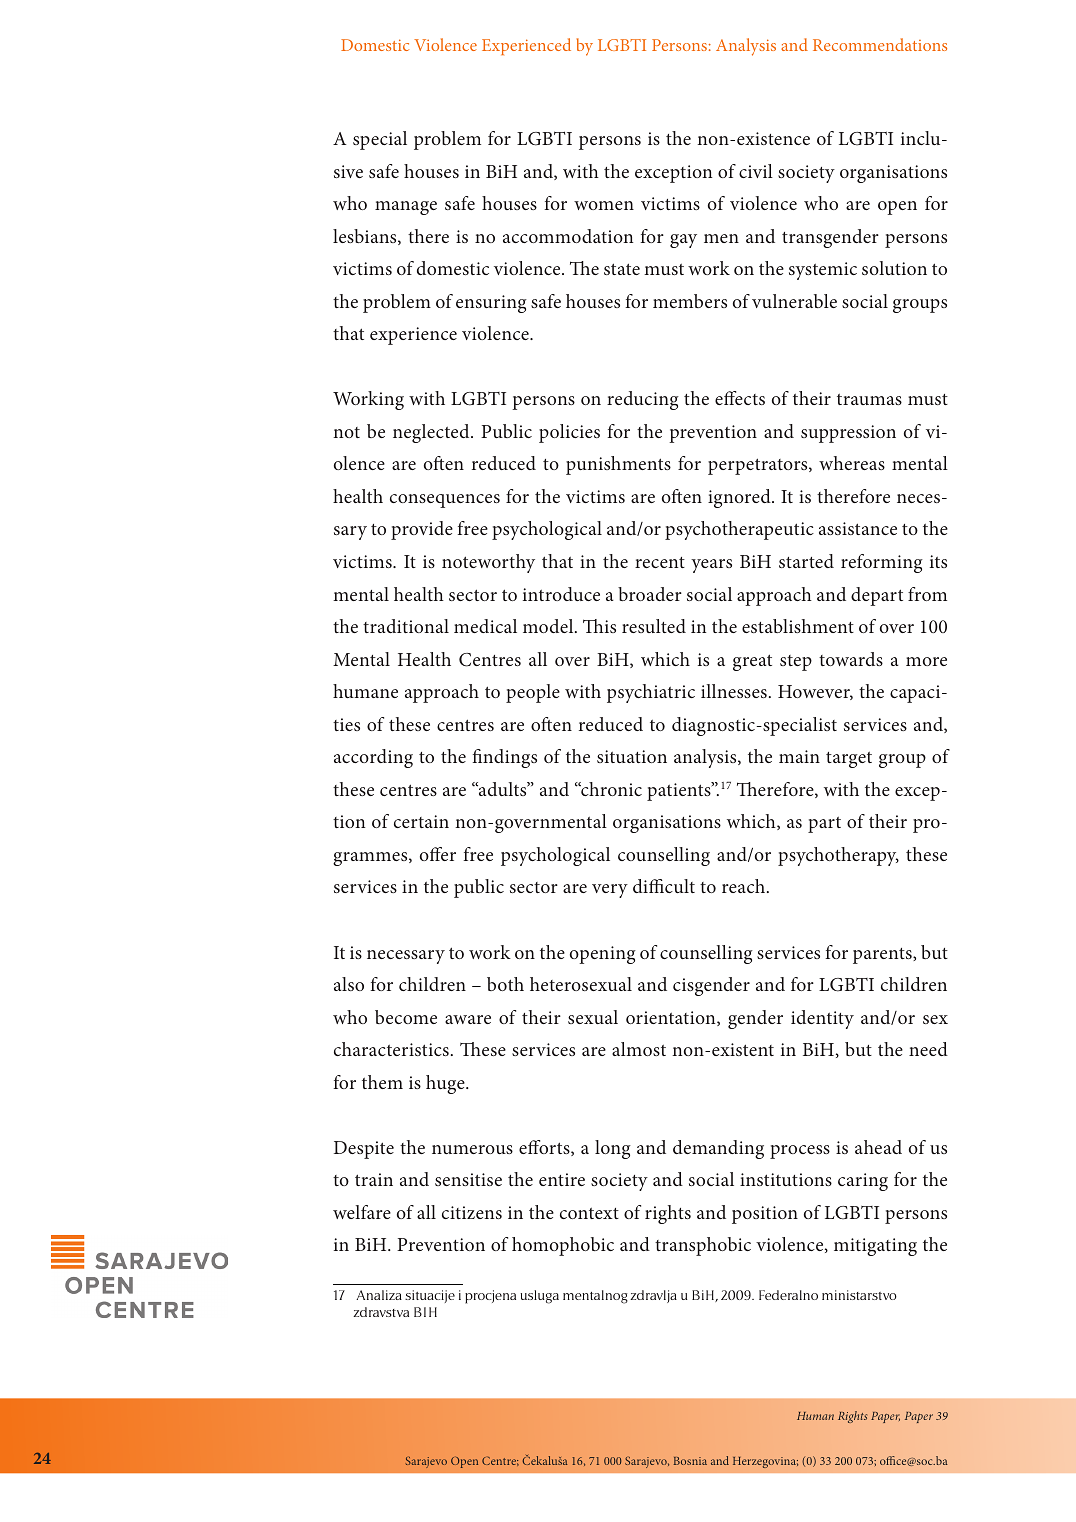 The width and height of the document is (1076, 1522). What do you see at coordinates (406, 1017) in the document?
I see `become` at bounding box center [406, 1017].
